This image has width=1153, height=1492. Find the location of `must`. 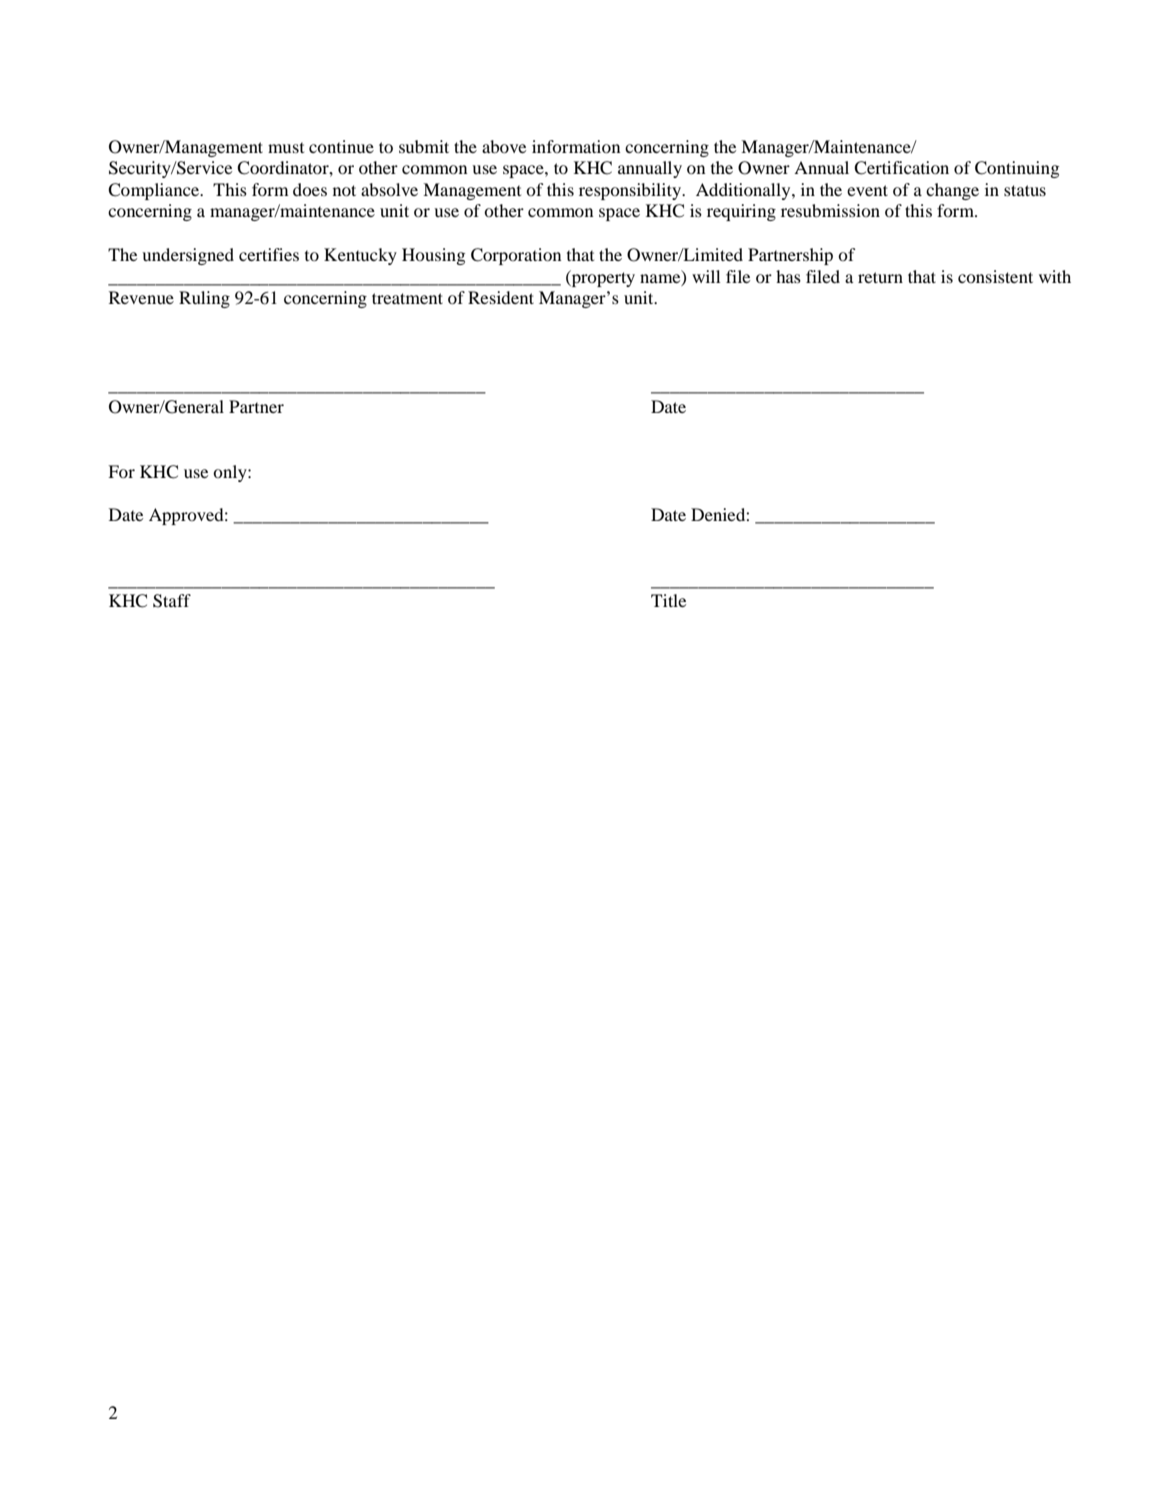

must is located at coordinates (286, 147).
